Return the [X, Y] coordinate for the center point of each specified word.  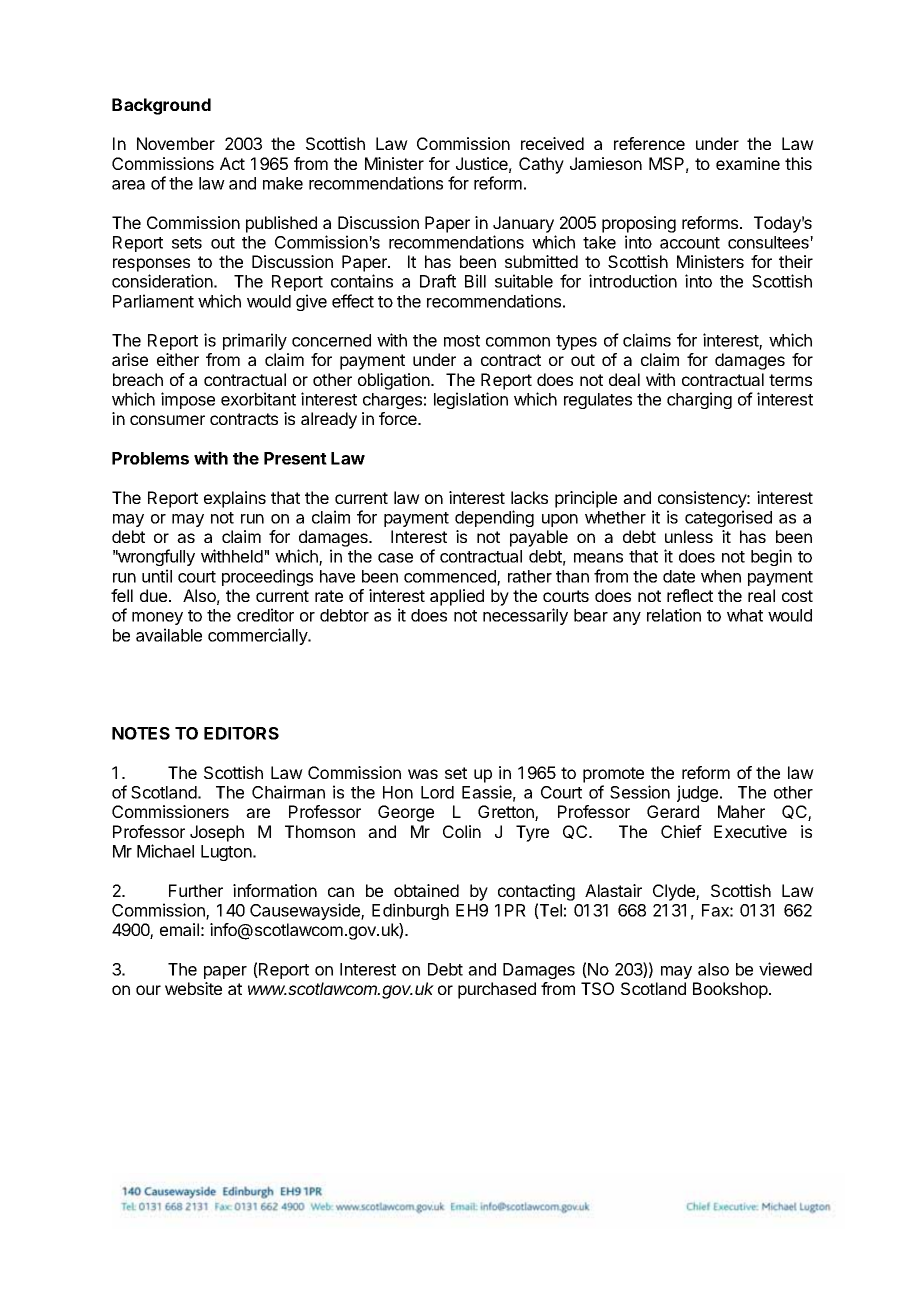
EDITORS [241, 733]
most [462, 341]
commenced [451, 577]
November [176, 143]
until [157, 576]
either [178, 359]
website [193, 988]
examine [748, 163]
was [423, 774]
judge [699, 793]
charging [699, 400]
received [552, 143]
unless [689, 536]
